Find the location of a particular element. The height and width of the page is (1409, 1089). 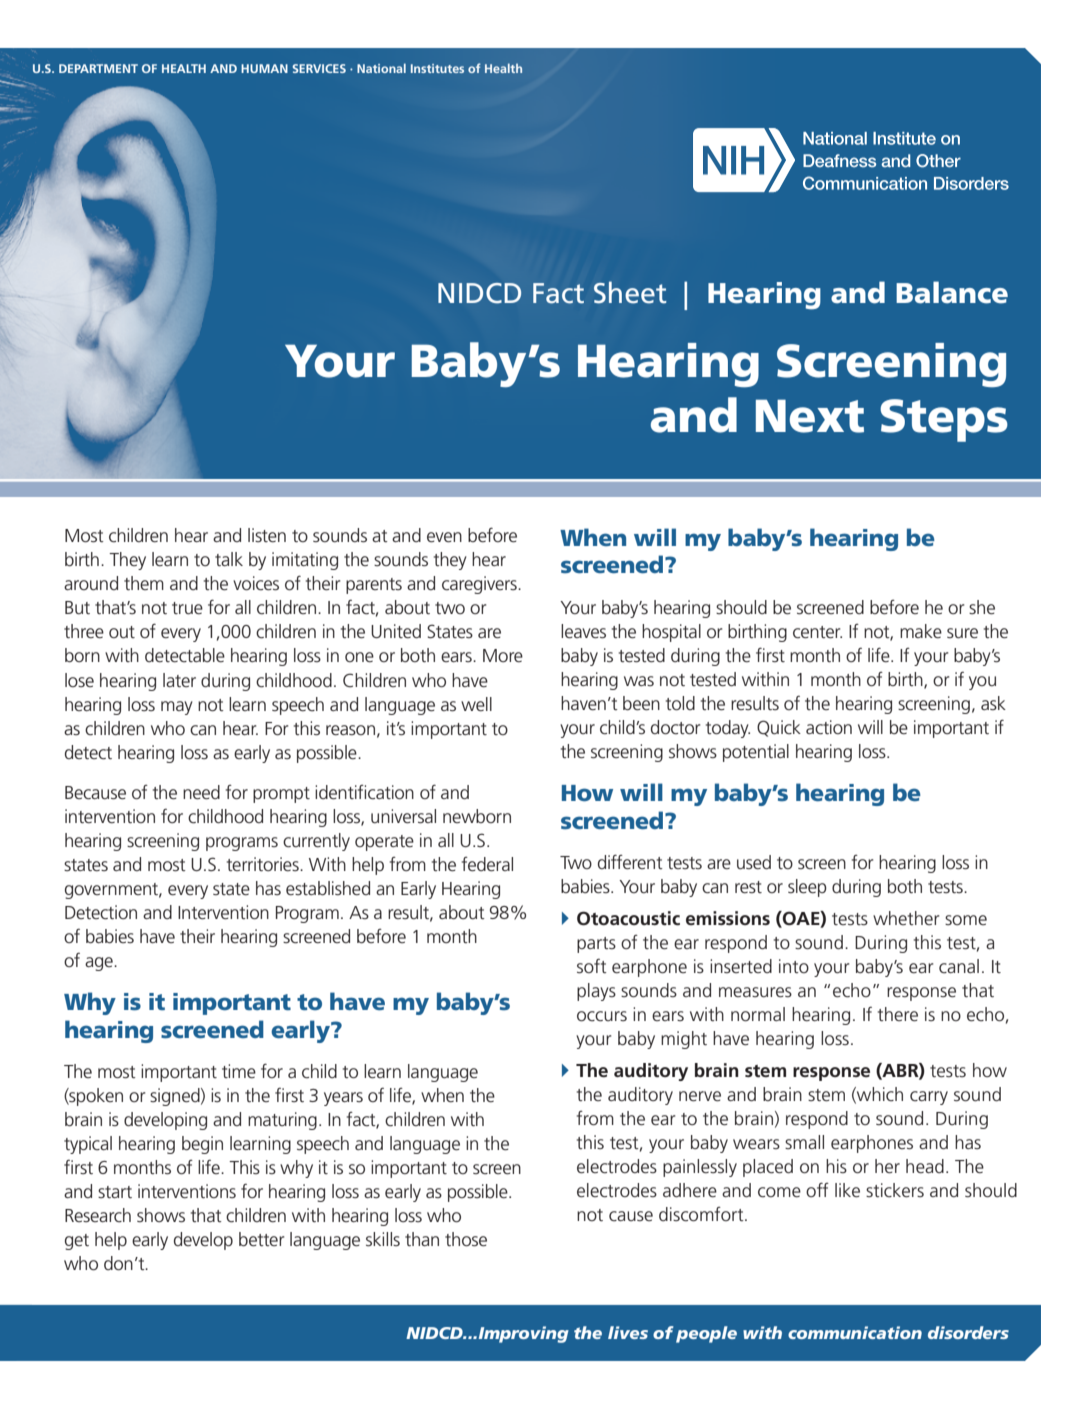

Institutes is located at coordinates (437, 68).
